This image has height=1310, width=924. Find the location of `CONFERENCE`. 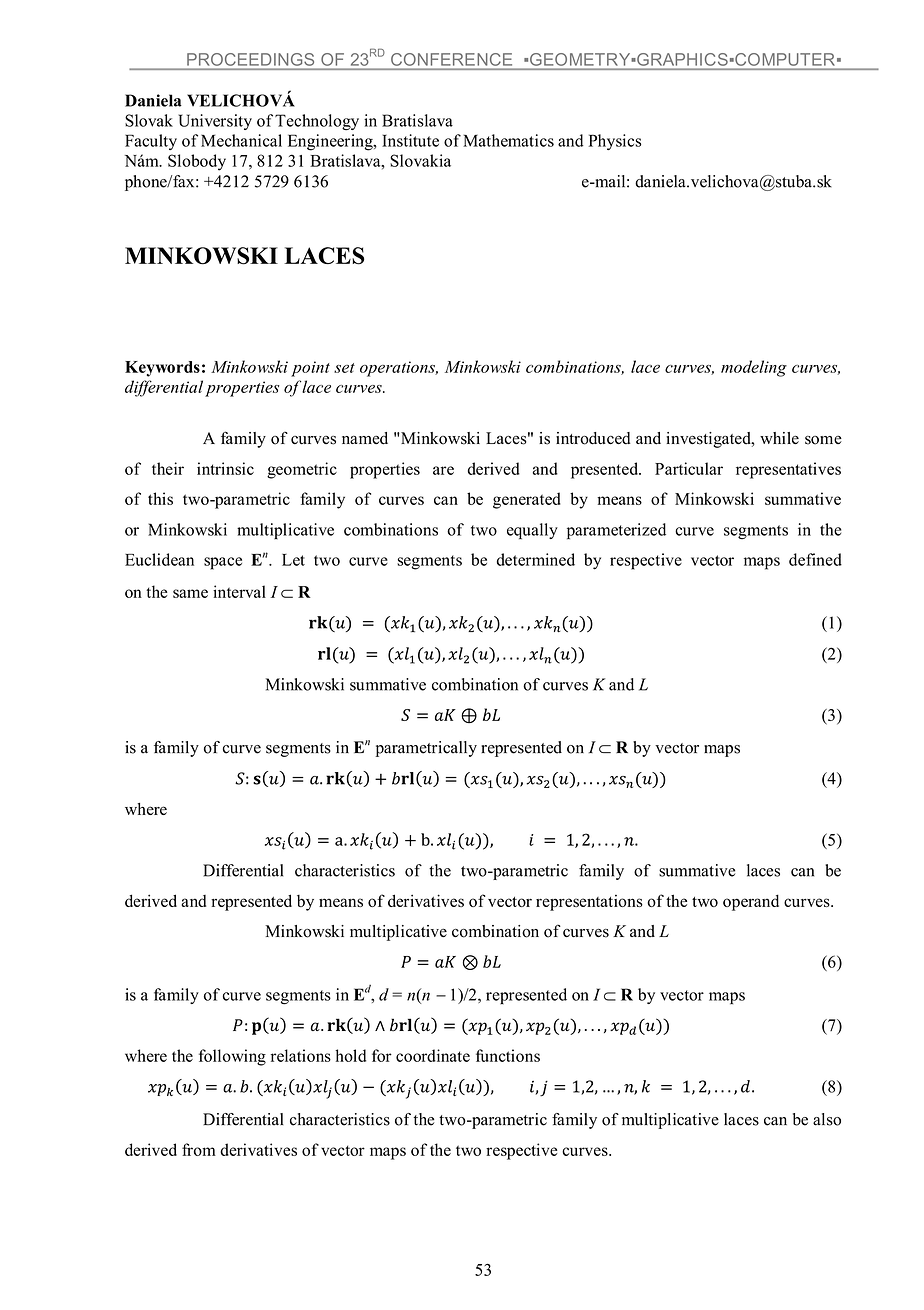

CONFERENCE is located at coordinates (451, 59).
